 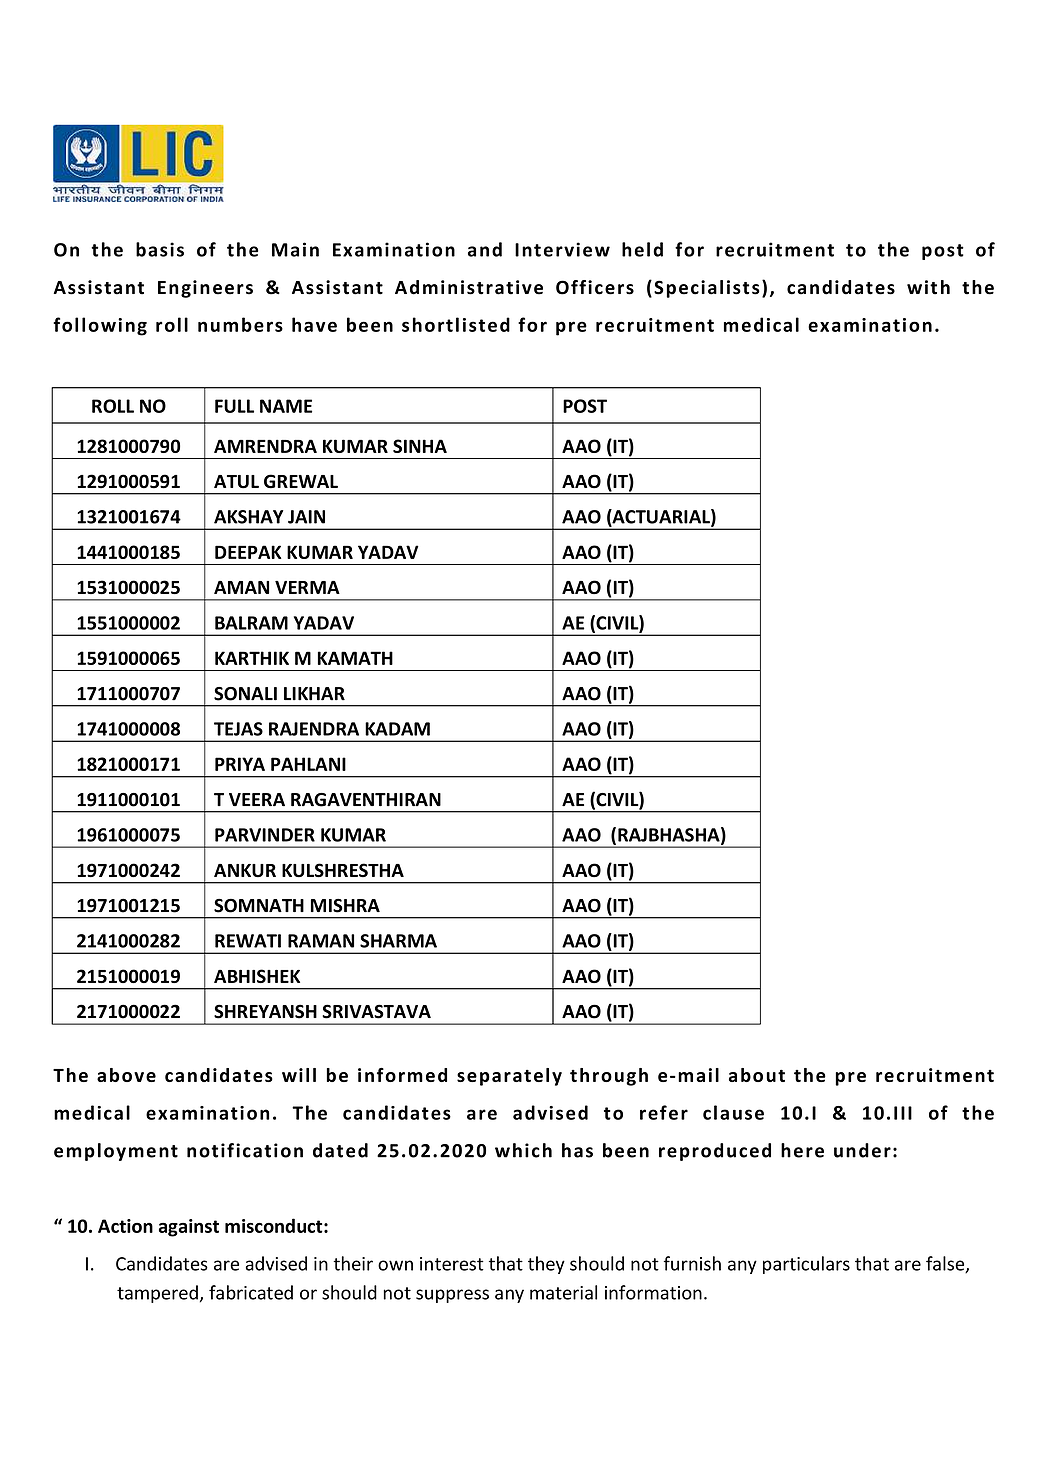 What do you see at coordinates (707, 289) in the document?
I see `Specialists` at bounding box center [707, 289].
